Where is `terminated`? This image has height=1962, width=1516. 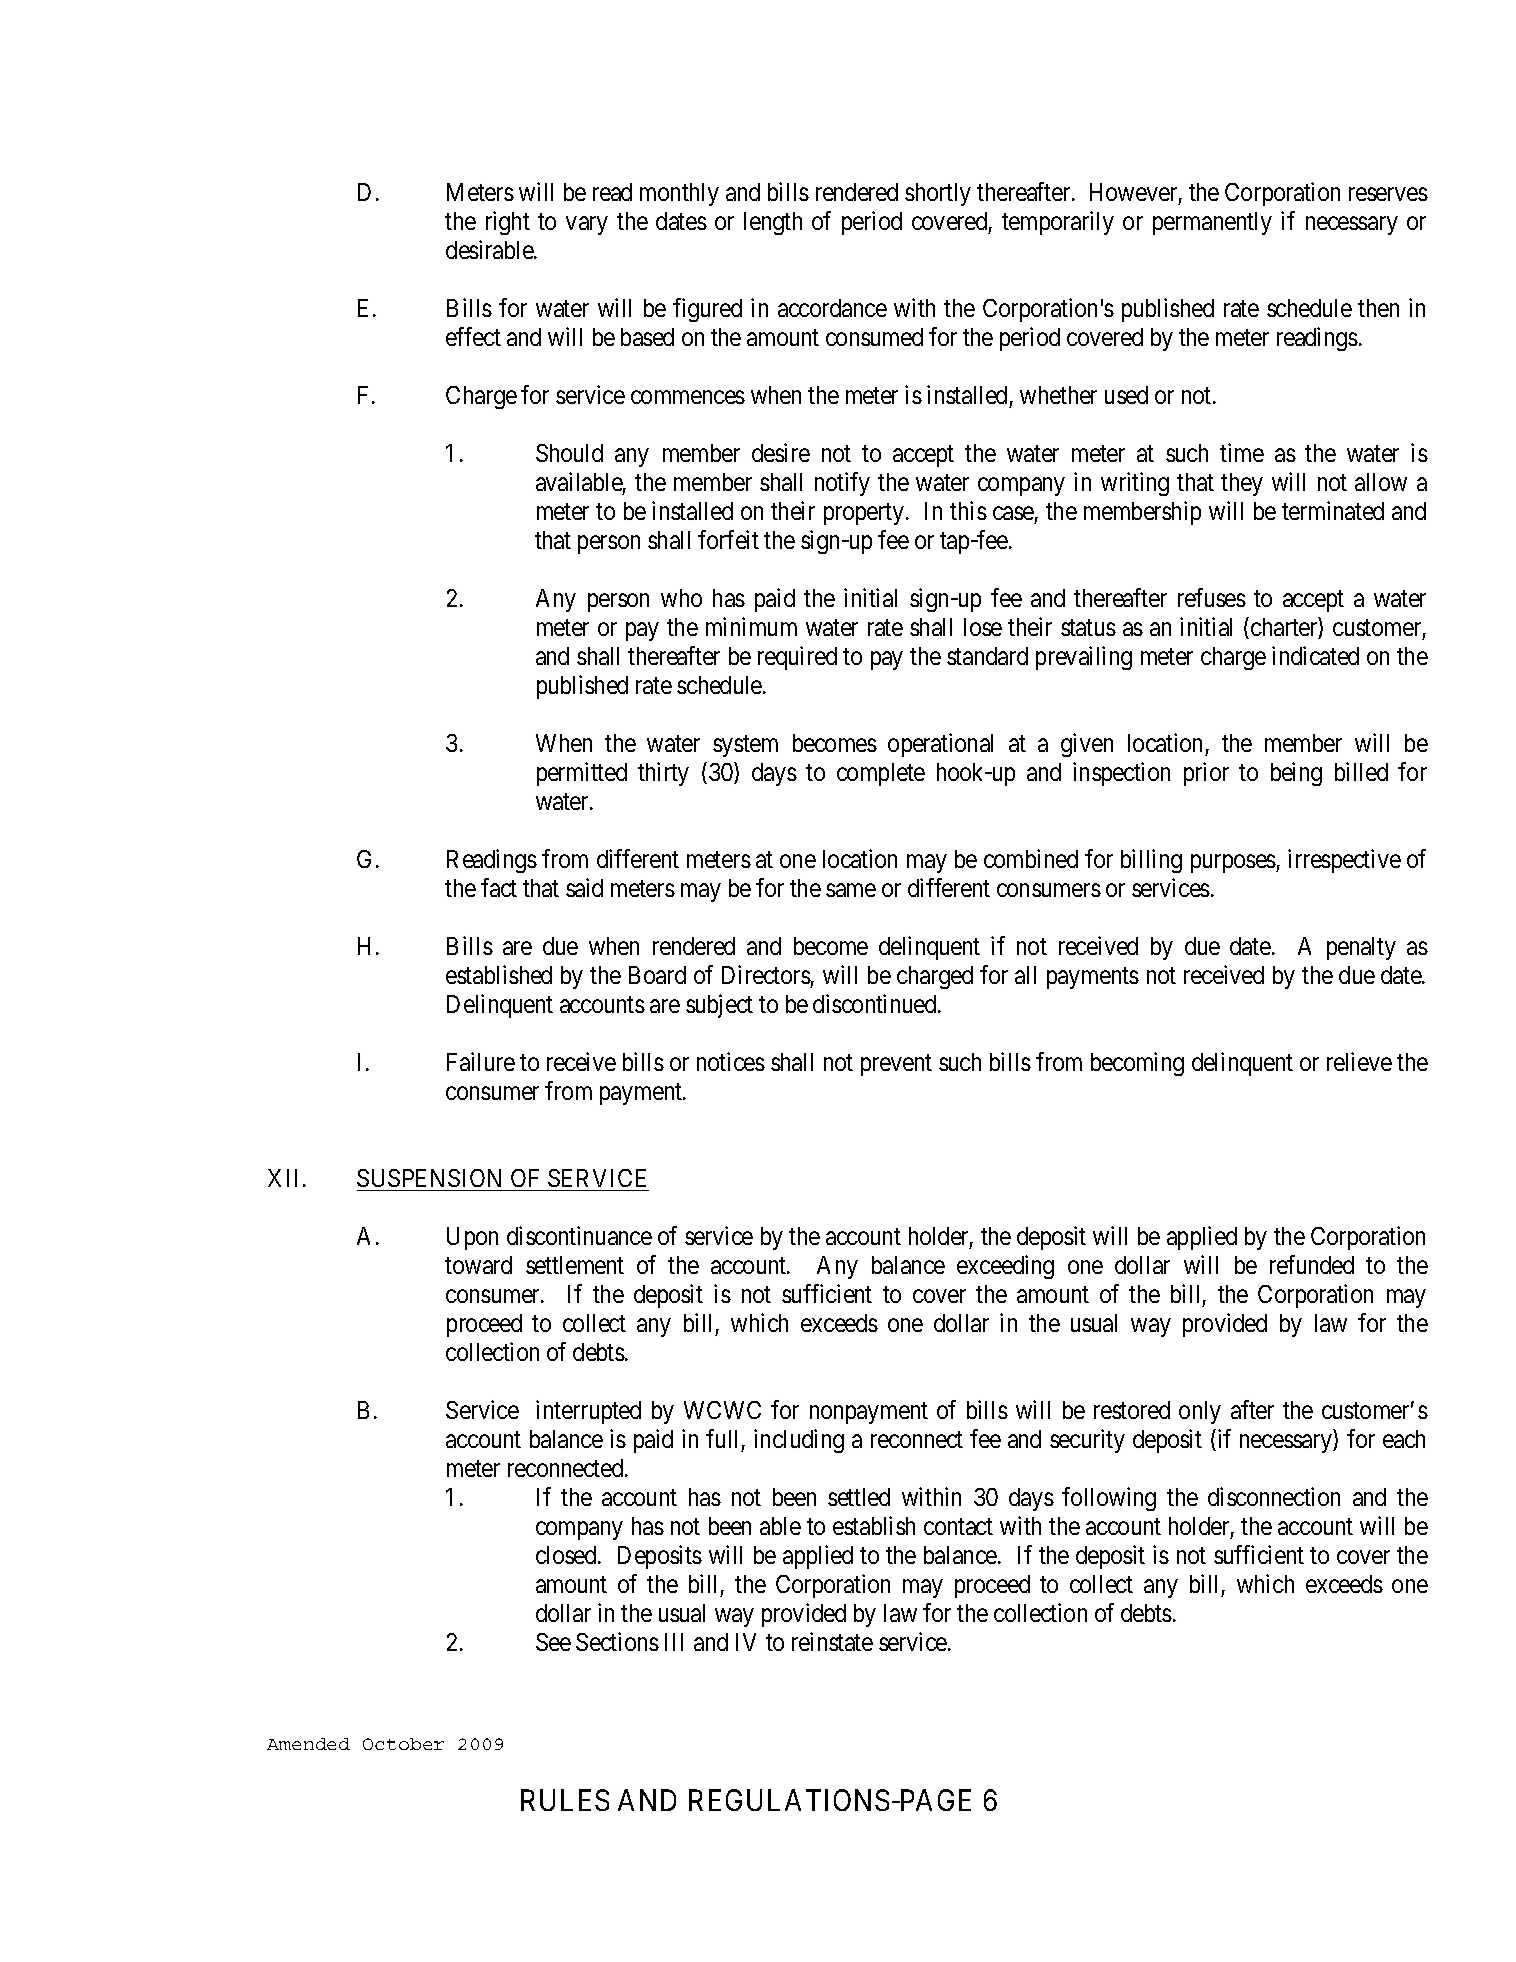
terminated is located at coordinates (1333, 510).
